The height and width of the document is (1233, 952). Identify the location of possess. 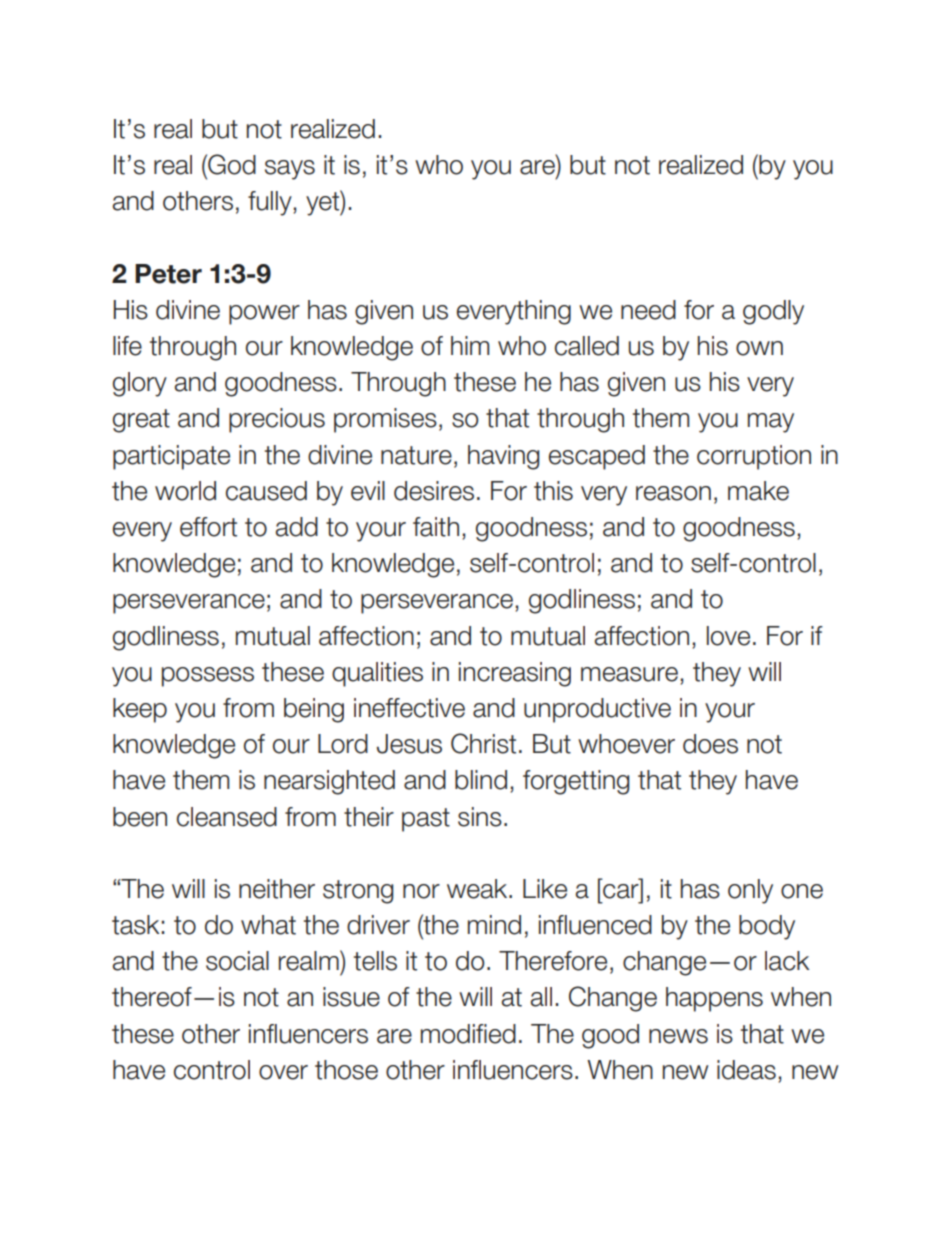
(208, 677).
